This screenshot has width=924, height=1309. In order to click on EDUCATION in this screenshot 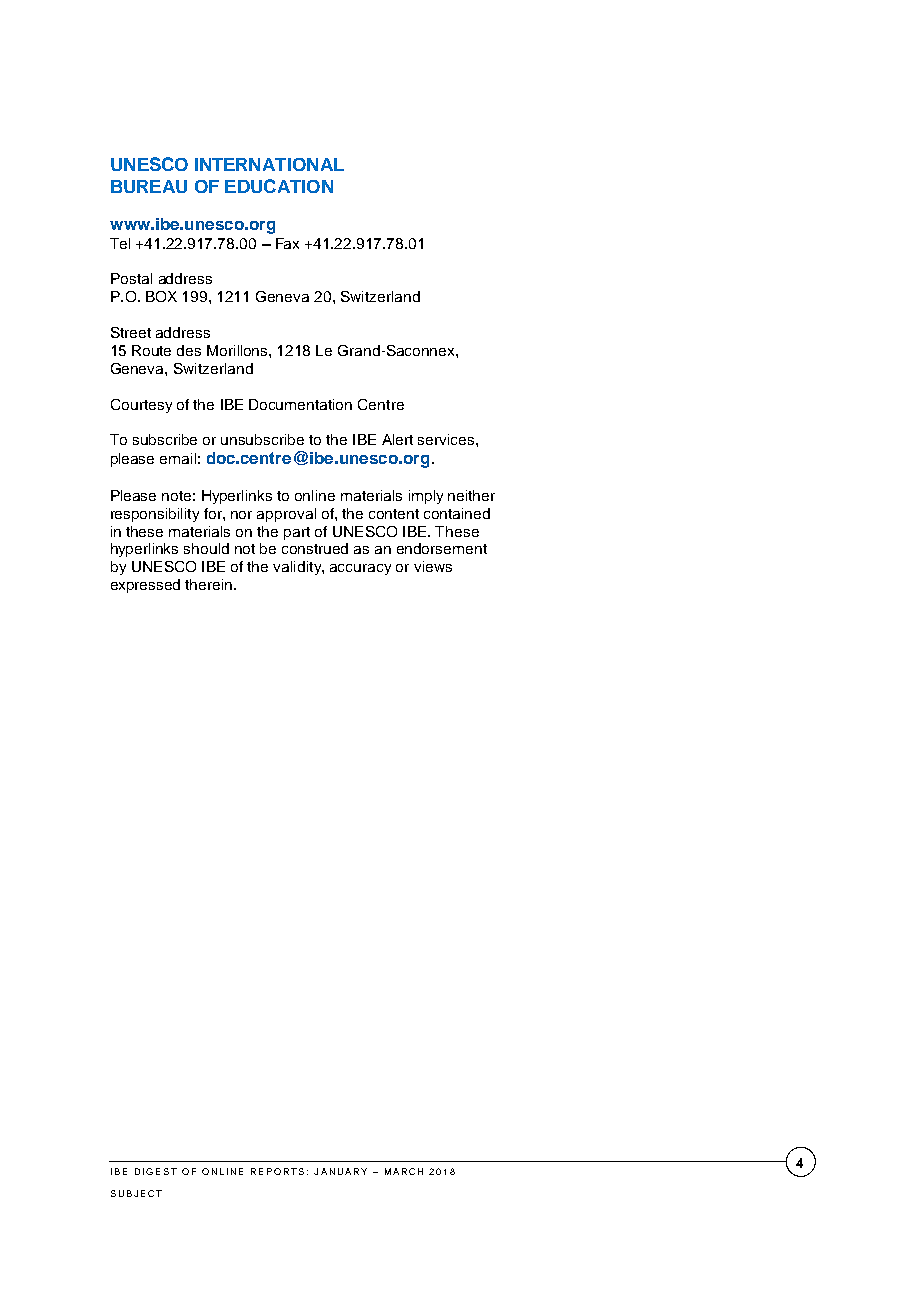, I will do `click(279, 186)`.
